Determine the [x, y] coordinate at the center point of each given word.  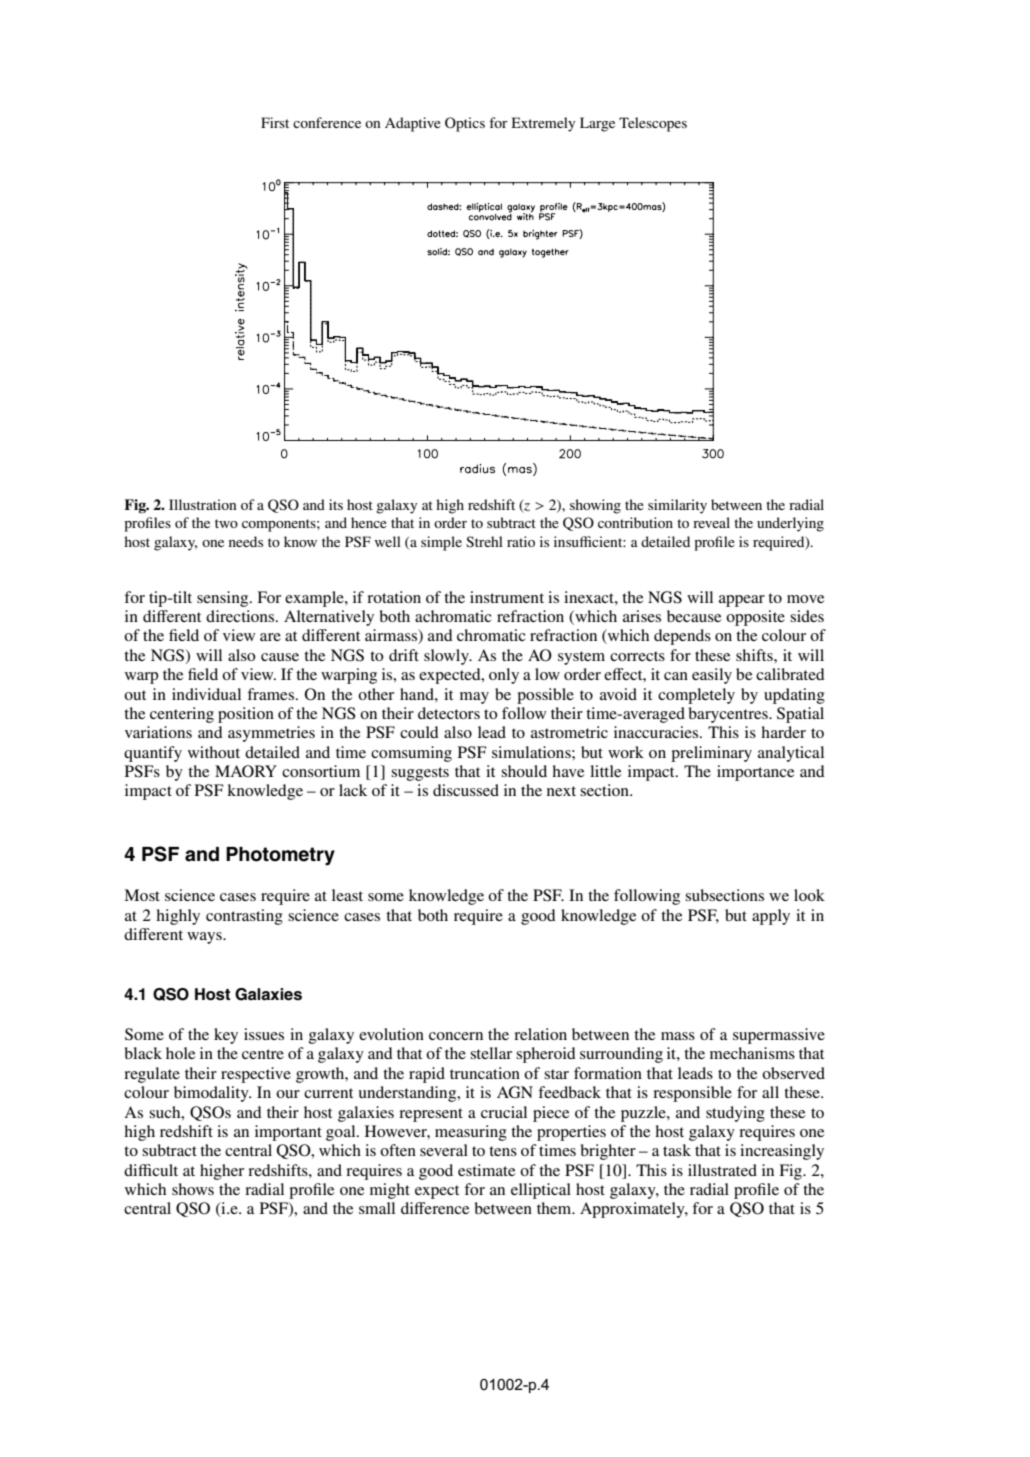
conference [327, 122]
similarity [677, 506]
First [275, 122]
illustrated [722, 1170]
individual [206, 694]
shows [193, 1189]
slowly [447, 657]
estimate [486, 1170]
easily [712, 676]
